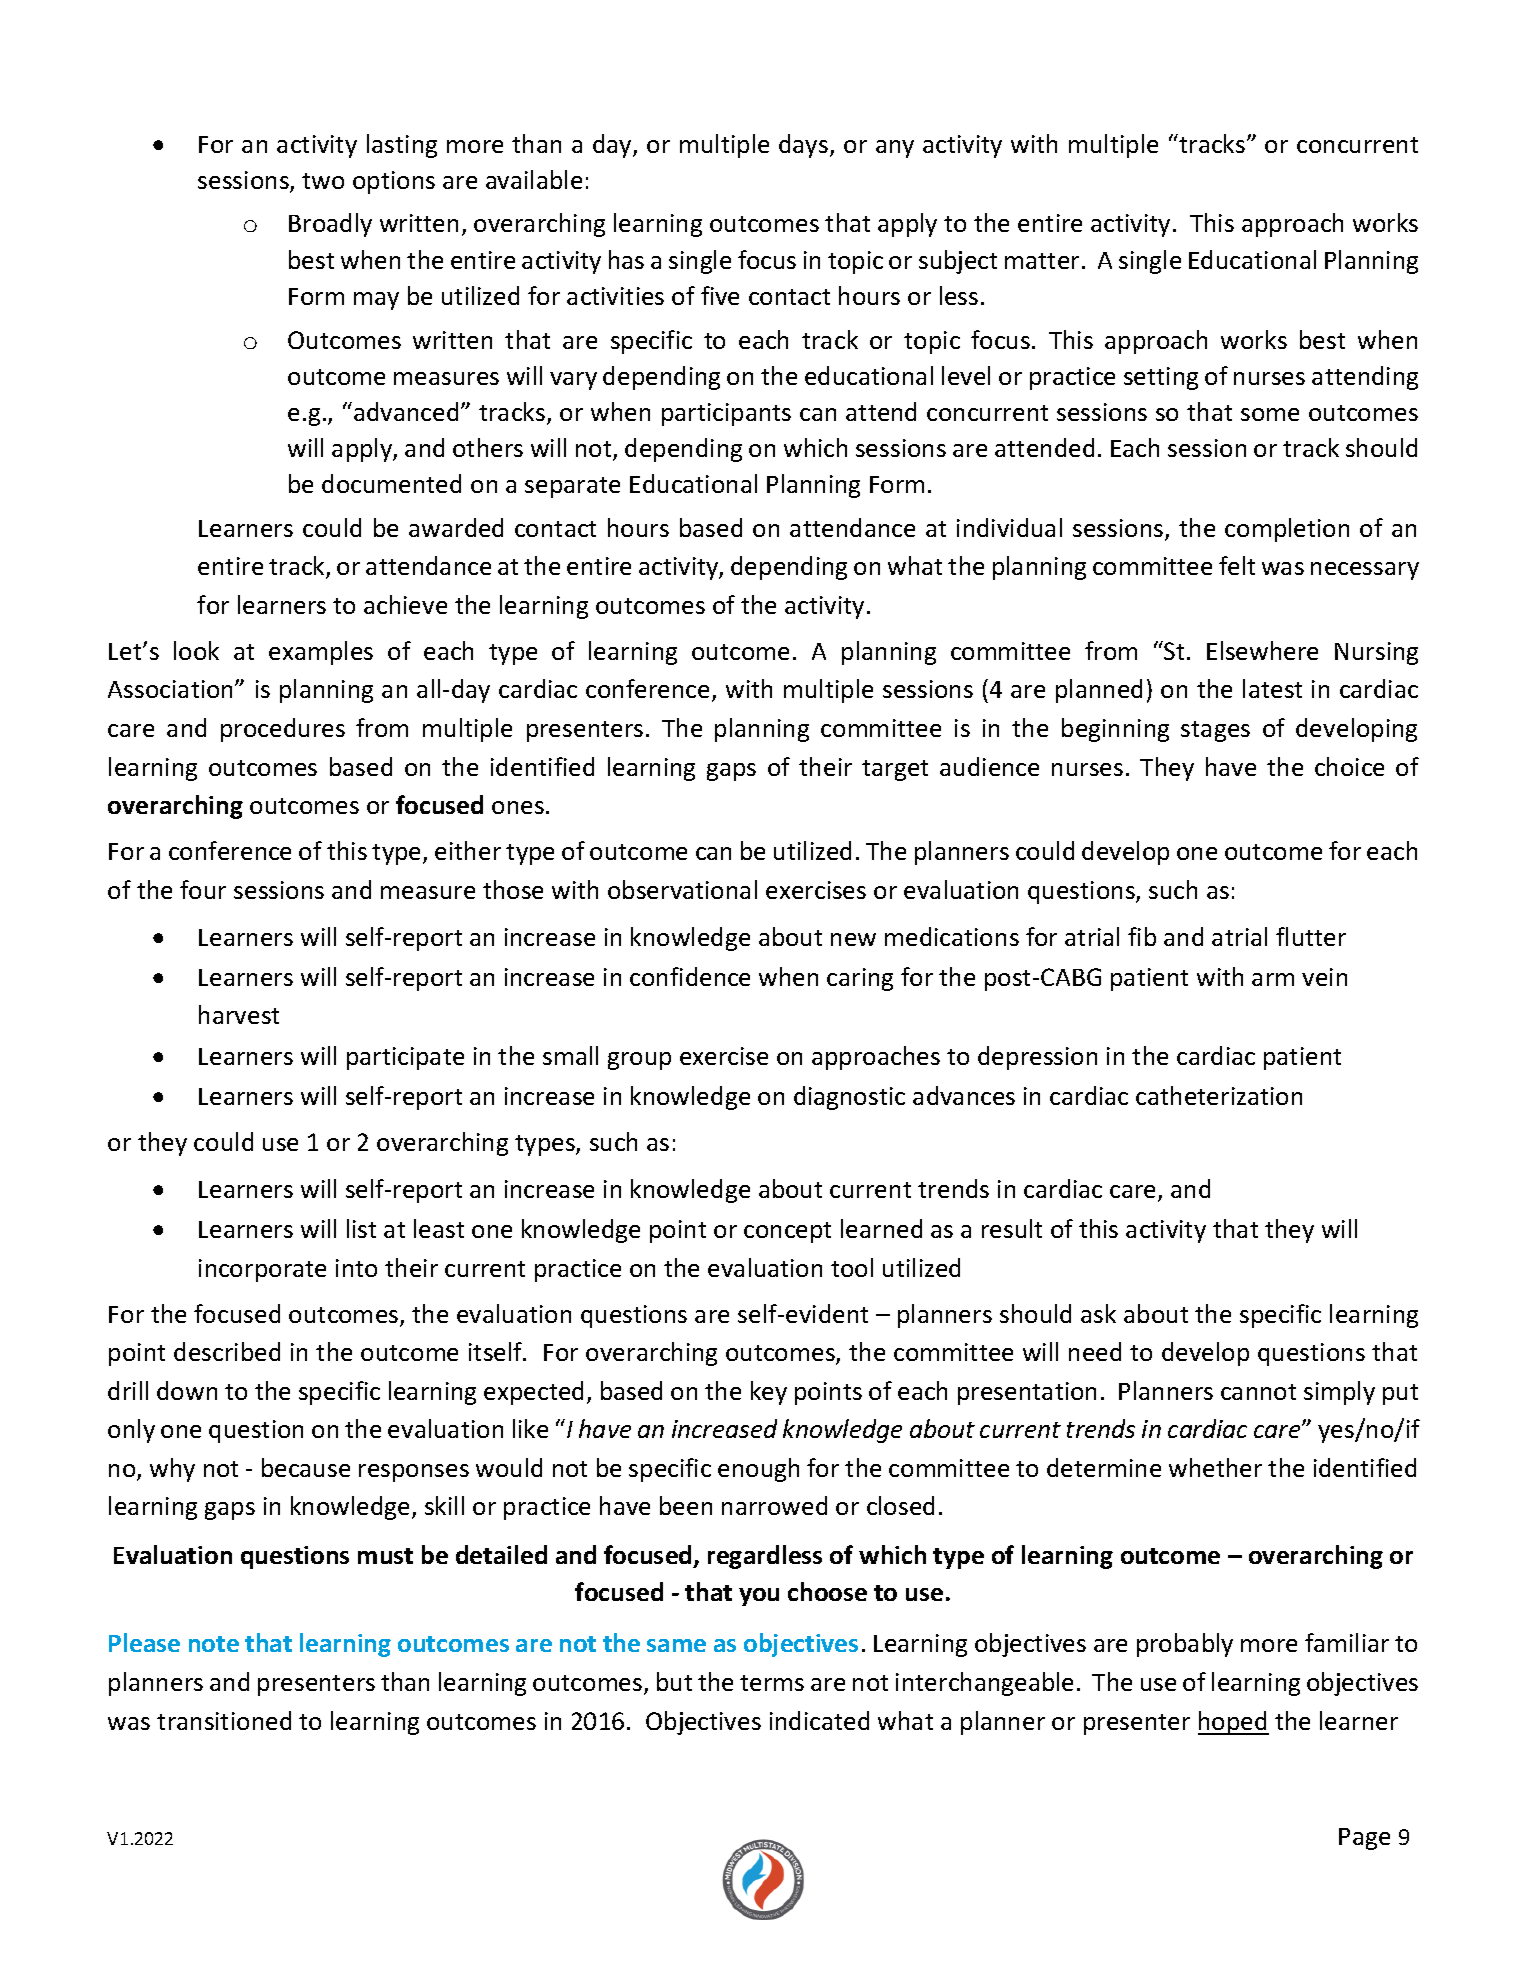 Image resolution: width=1527 pixels, height=1976 pixels. What do you see at coordinates (224, 1720) in the screenshot?
I see `transitioned` at bounding box center [224, 1720].
